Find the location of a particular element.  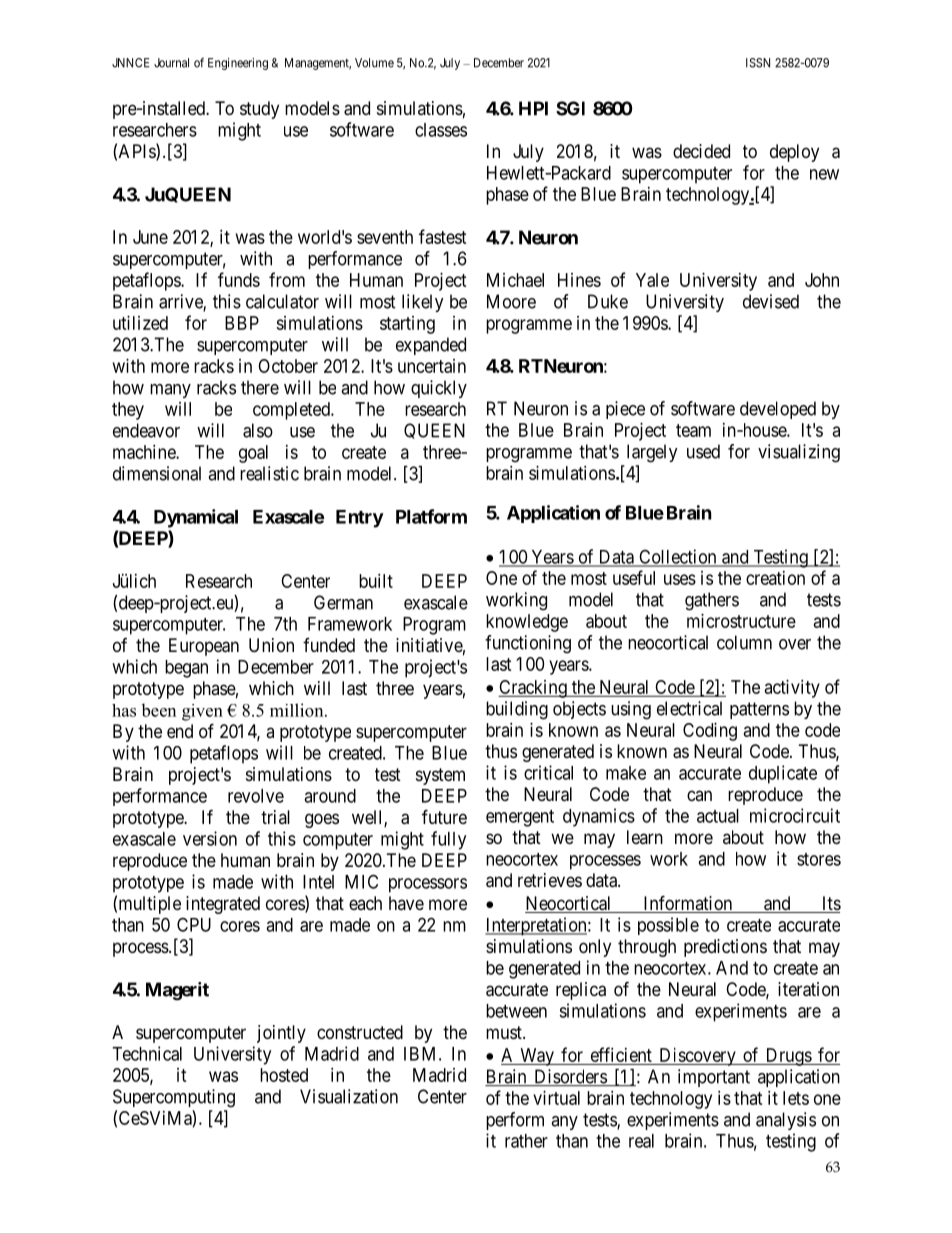

HPI is located at coordinates (533, 108).
